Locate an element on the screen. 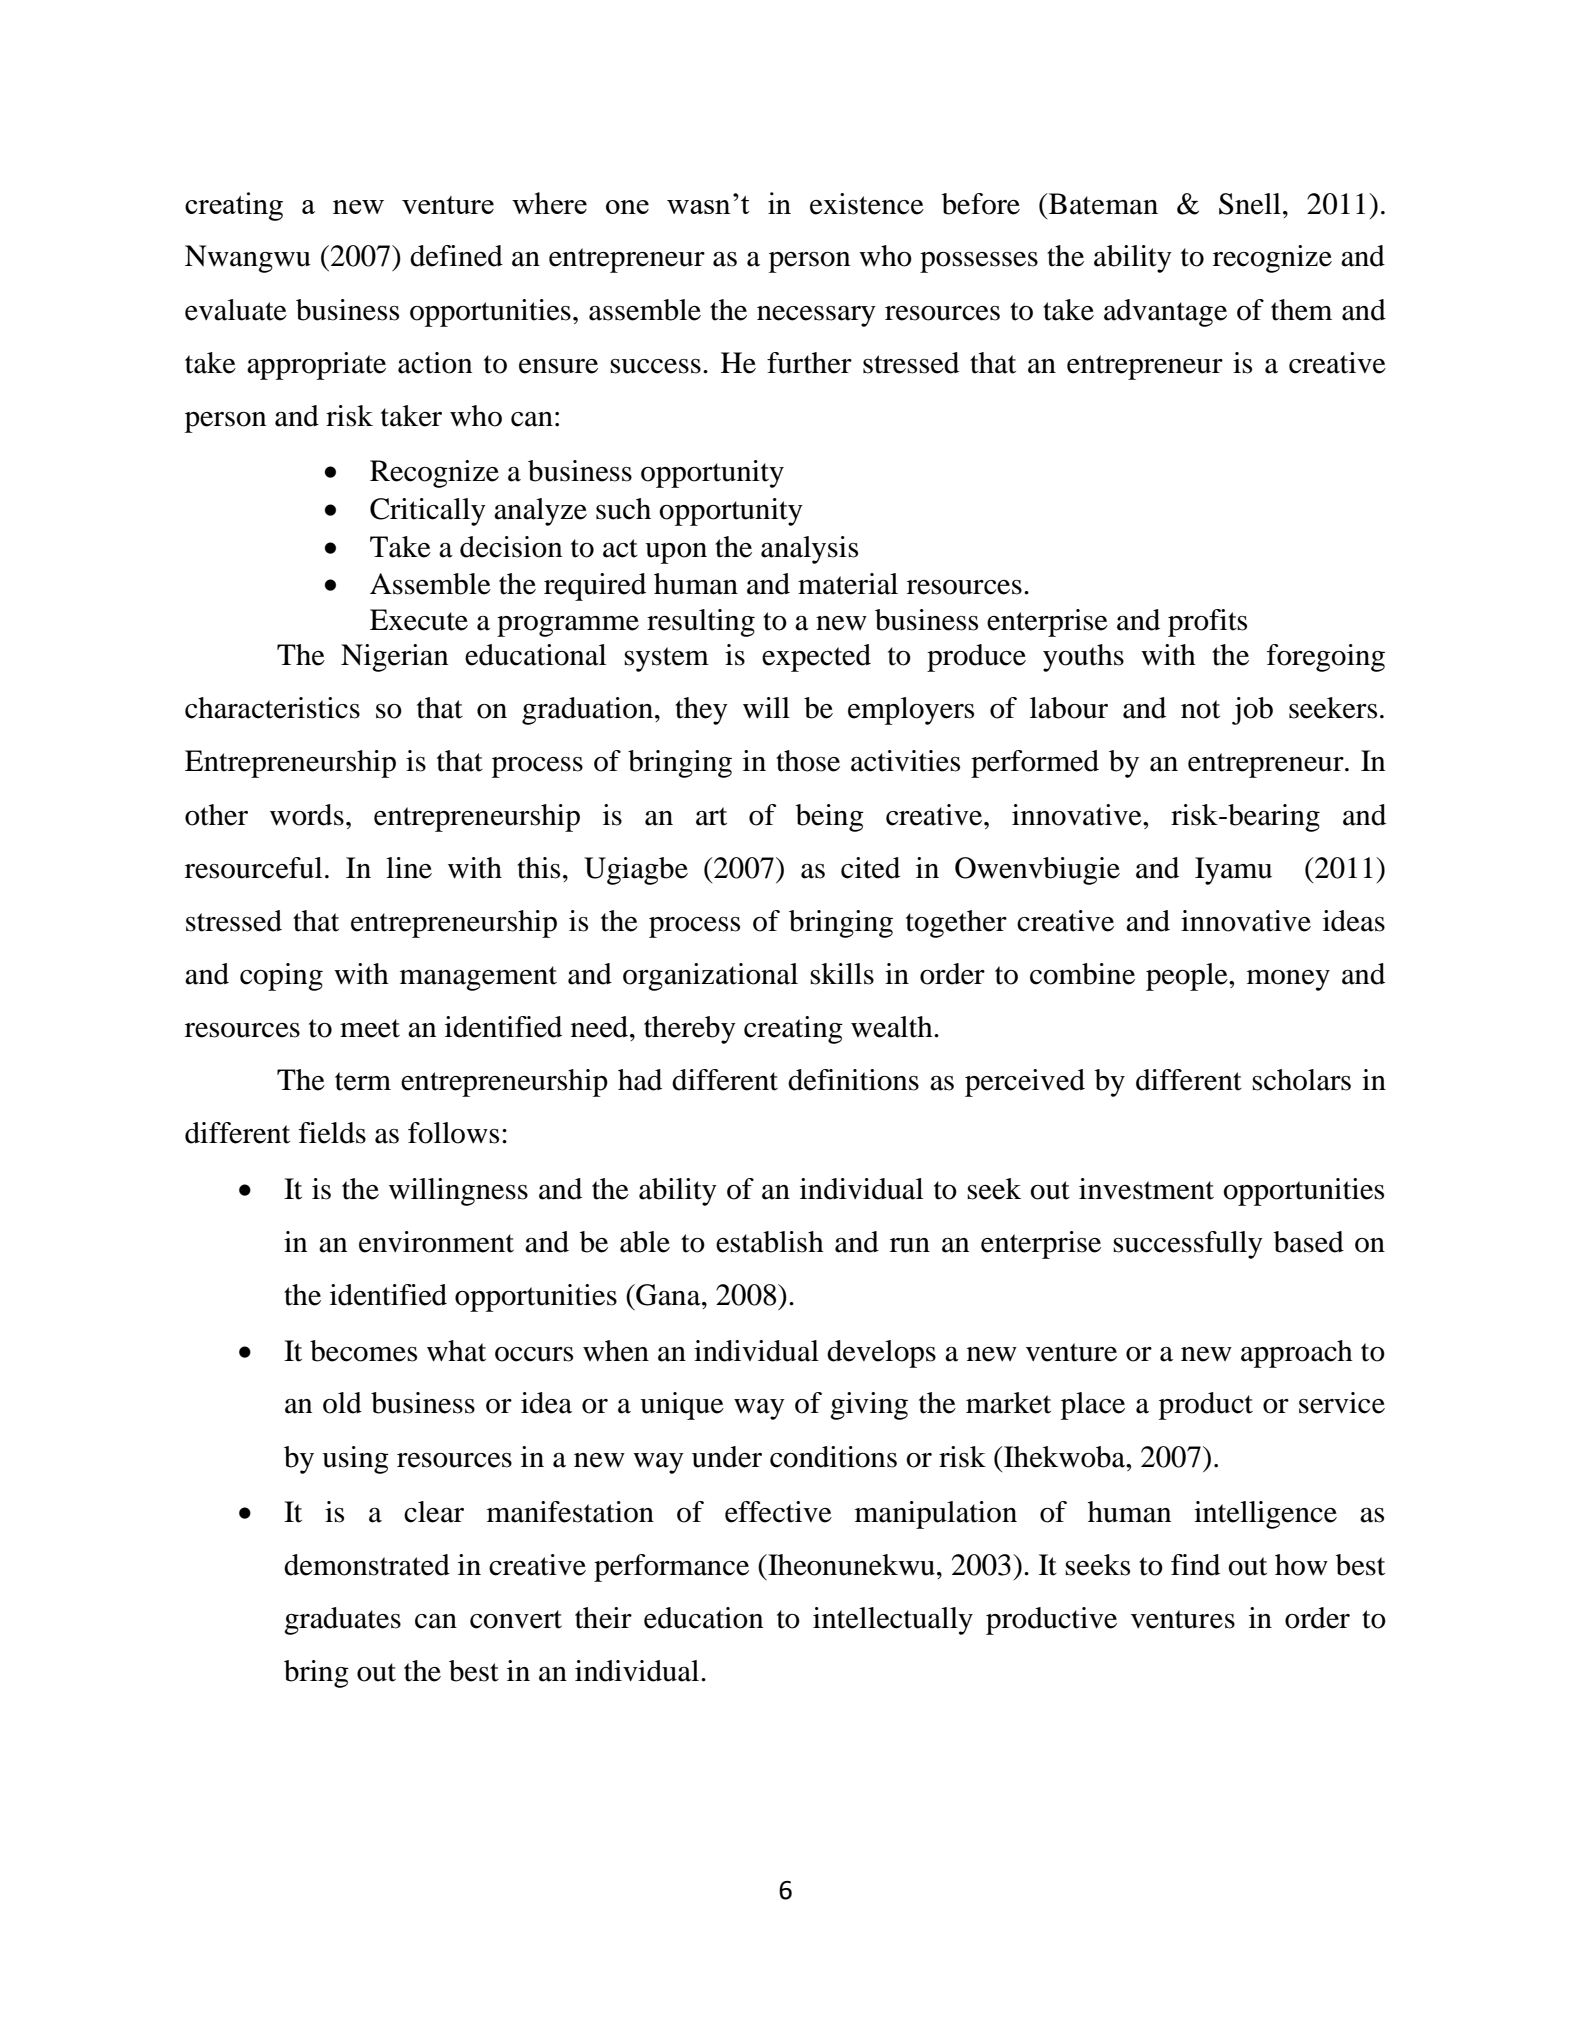  profits is located at coordinates (1207, 623).
